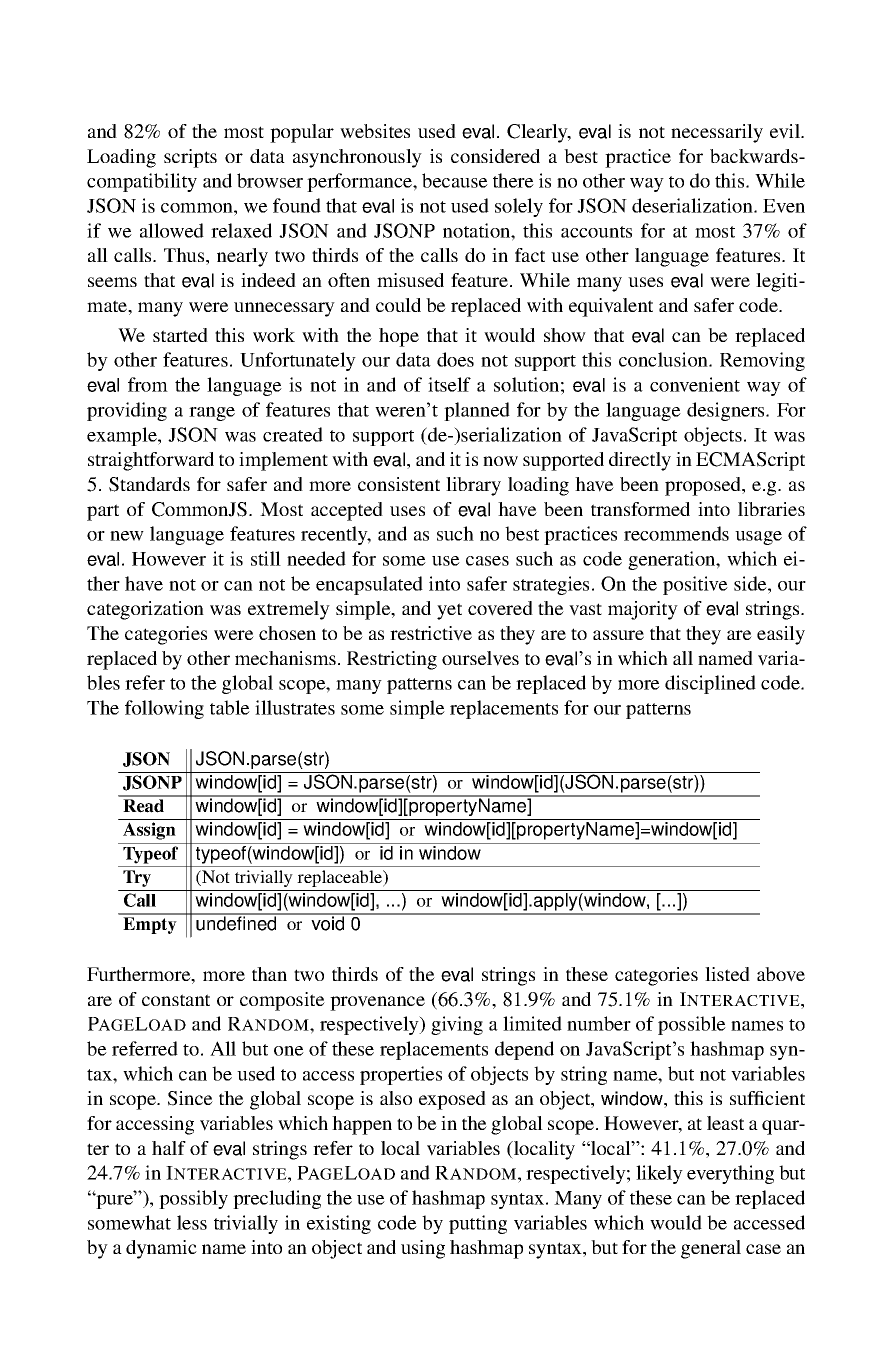  Describe the element at coordinates (710, 684) in the page. I see `disciplined` at that location.
